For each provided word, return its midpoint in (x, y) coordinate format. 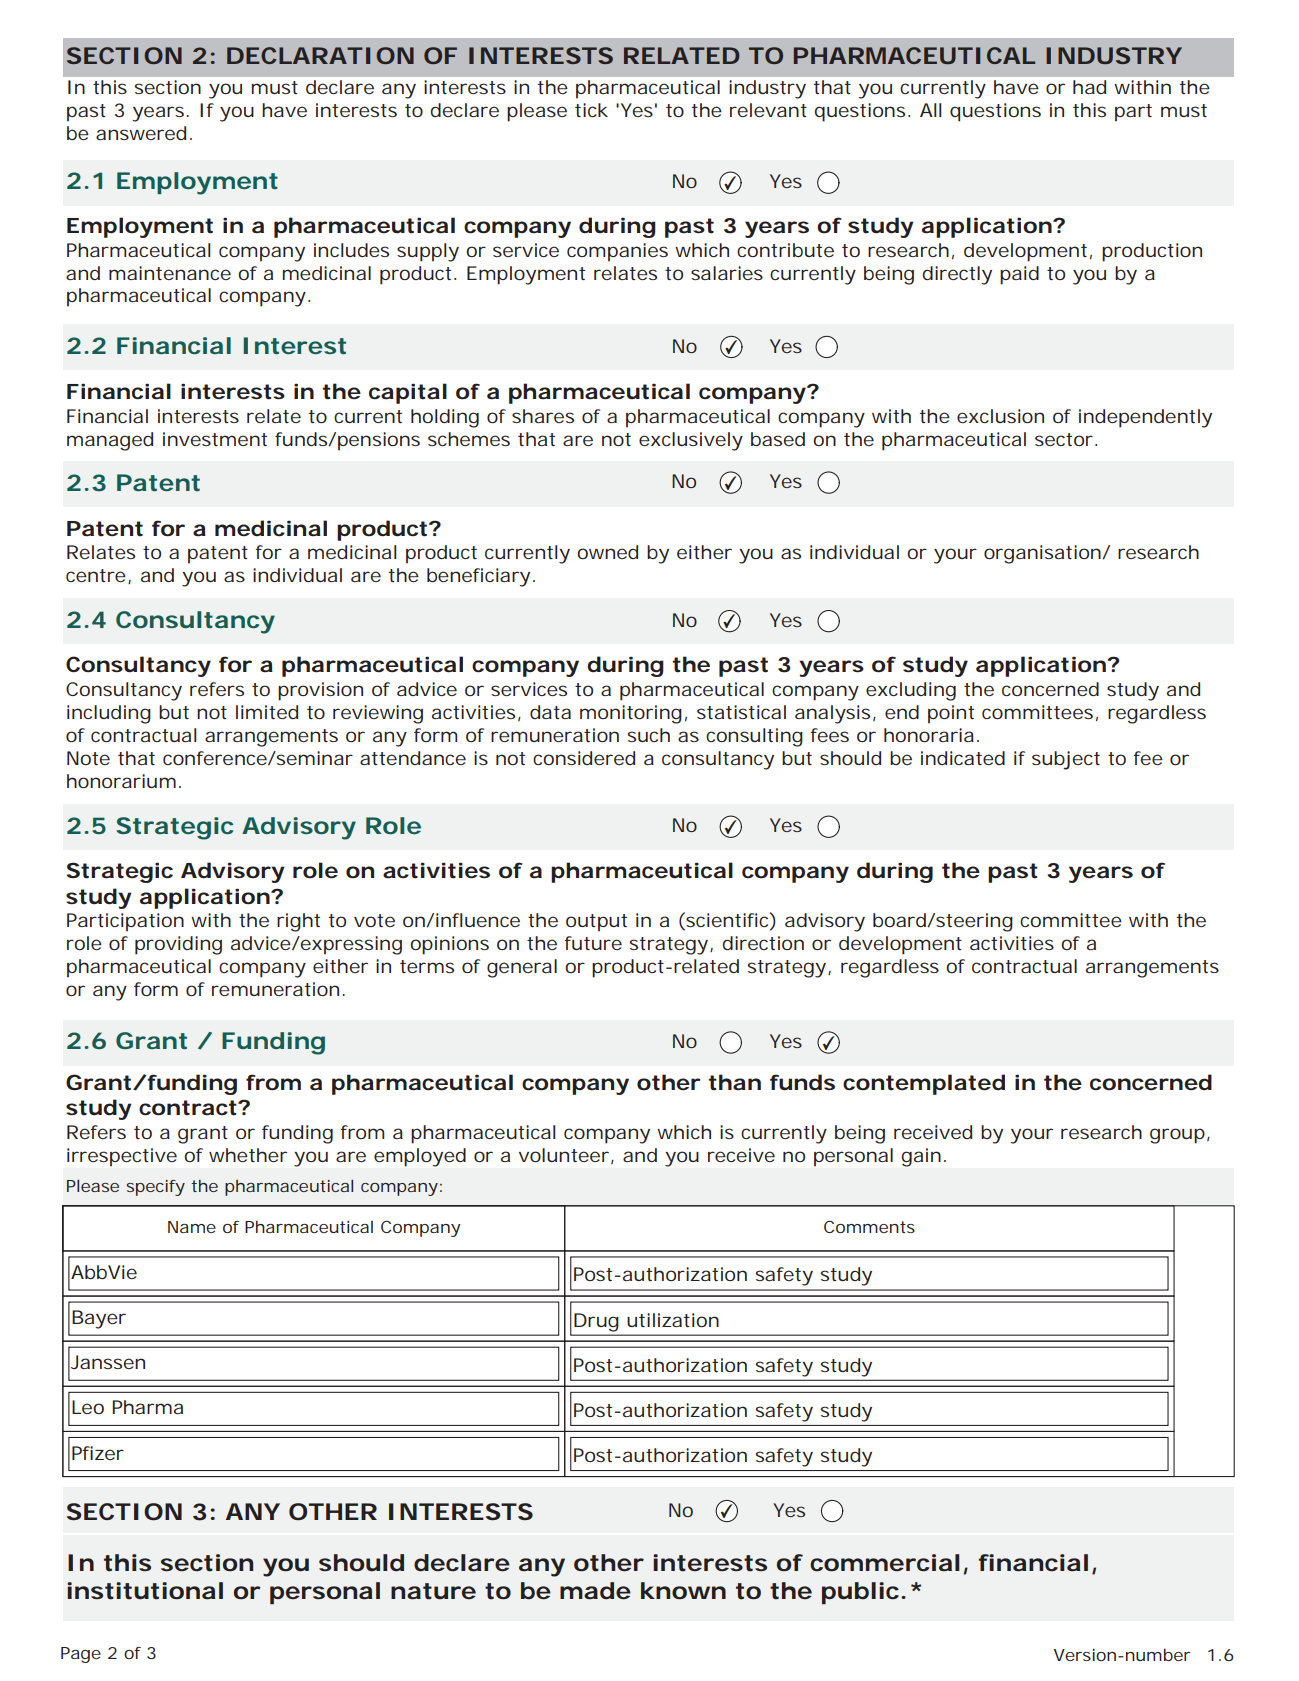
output (596, 923)
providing (178, 945)
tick (591, 110)
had (1089, 87)
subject (1066, 760)
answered (141, 133)
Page (81, 1655)
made (595, 1591)
